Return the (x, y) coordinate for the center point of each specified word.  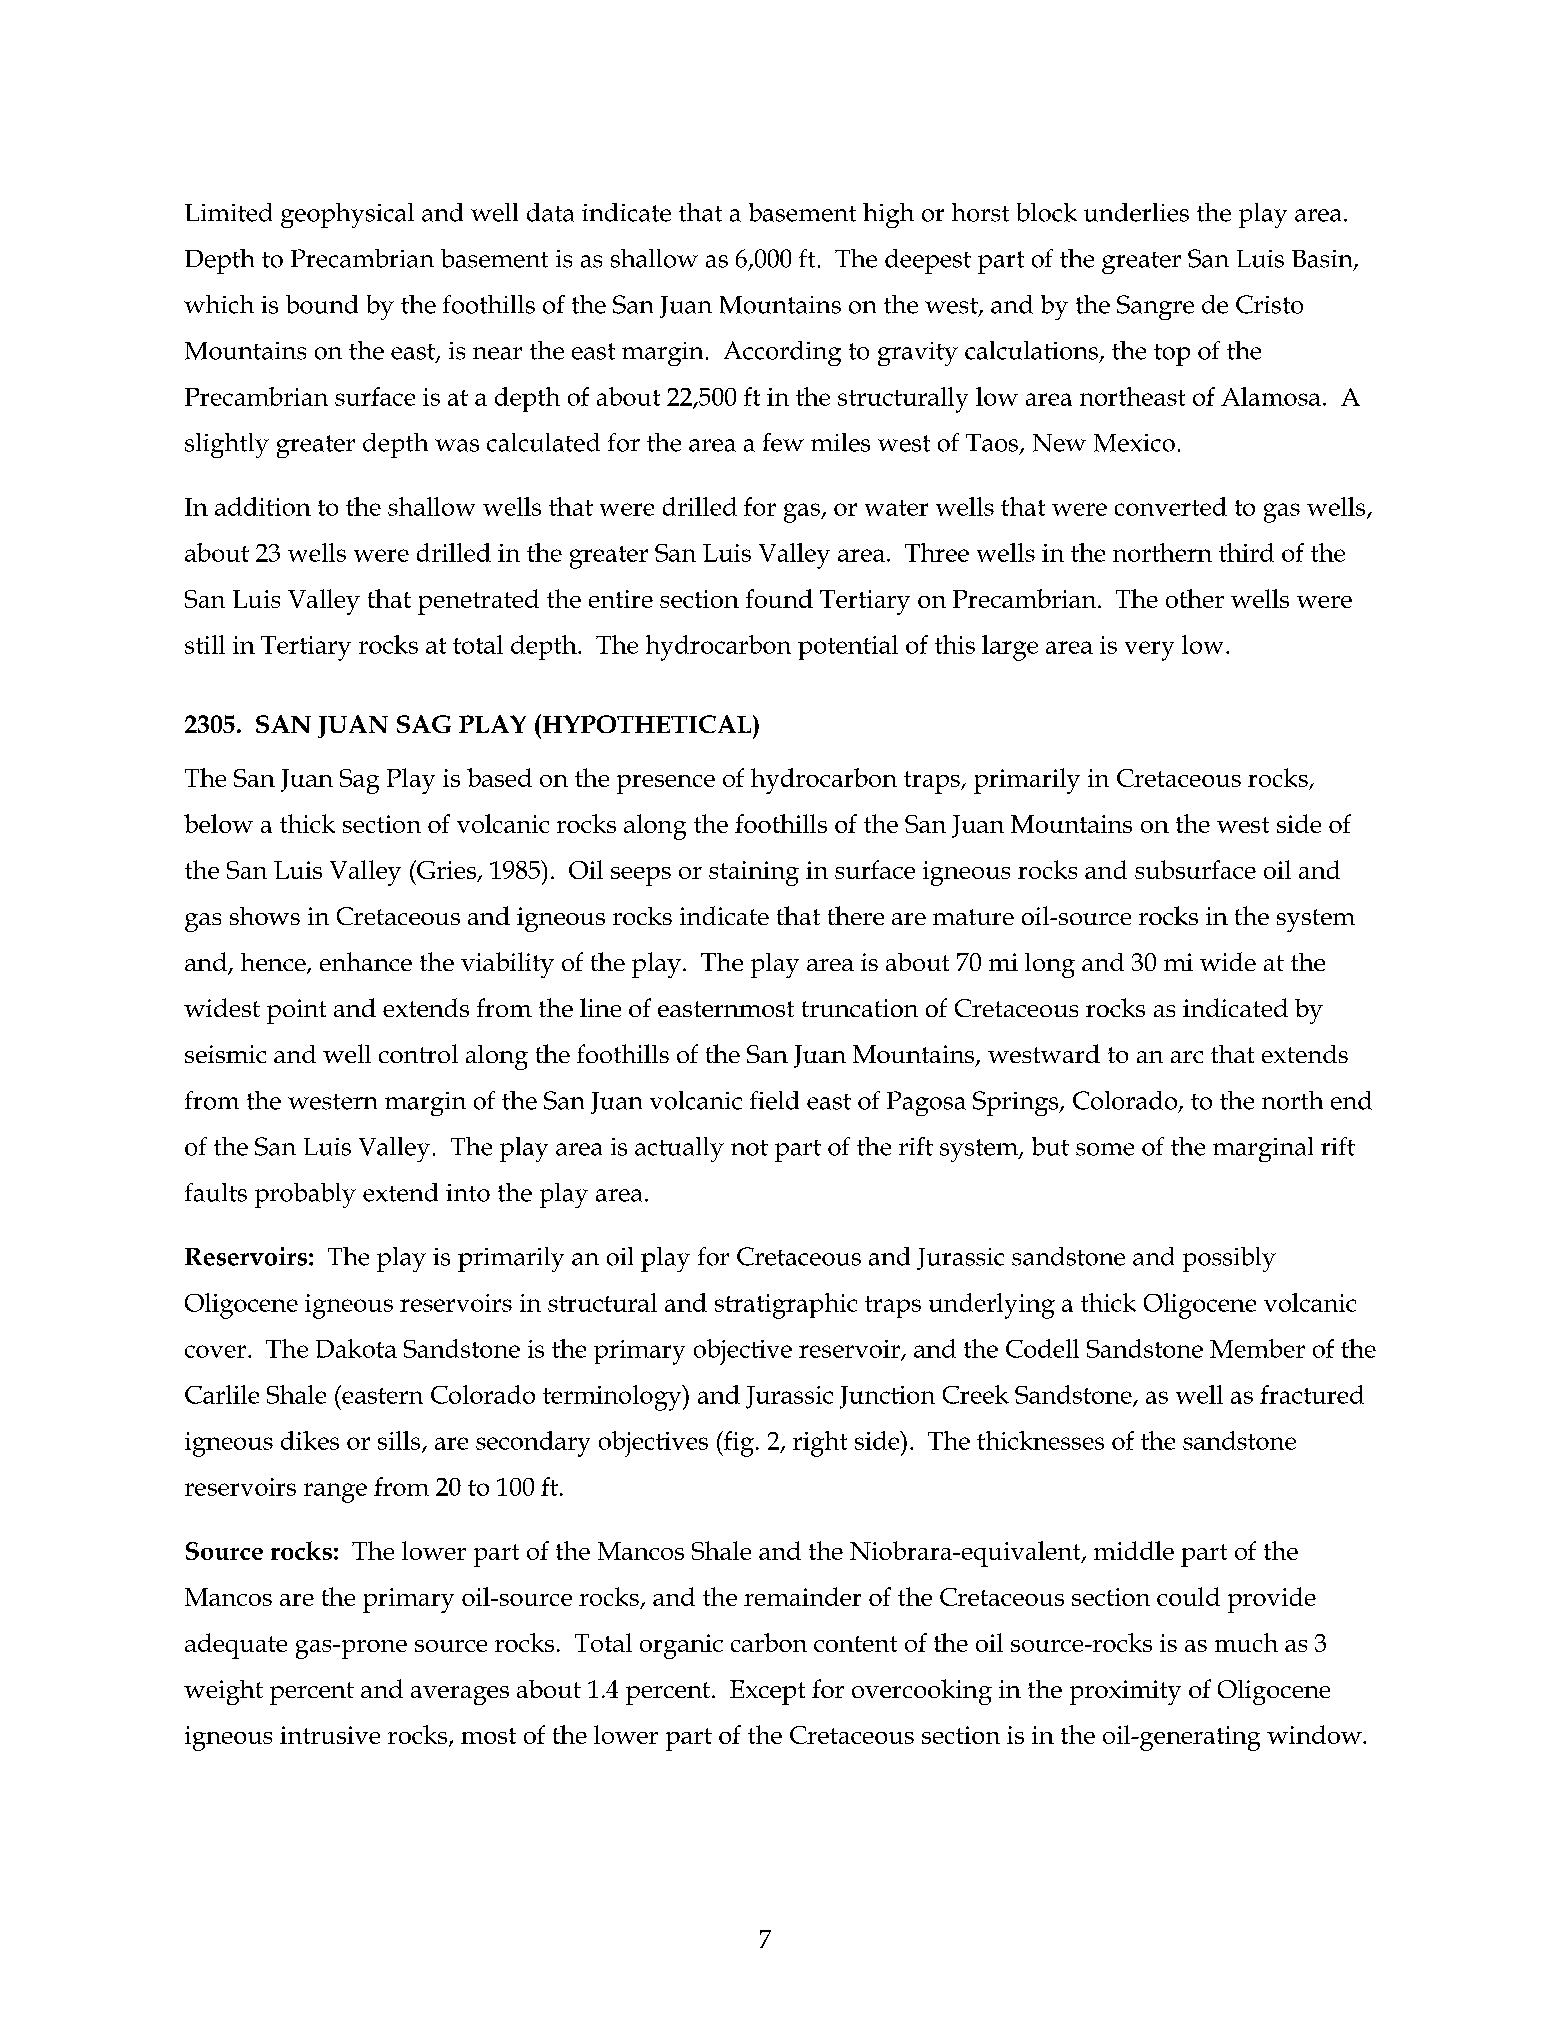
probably (305, 1195)
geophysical (347, 215)
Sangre (1155, 307)
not (749, 1148)
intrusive (330, 1735)
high (888, 215)
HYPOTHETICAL (647, 723)
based (499, 777)
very (1149, 651)
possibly (1229, 1259)
